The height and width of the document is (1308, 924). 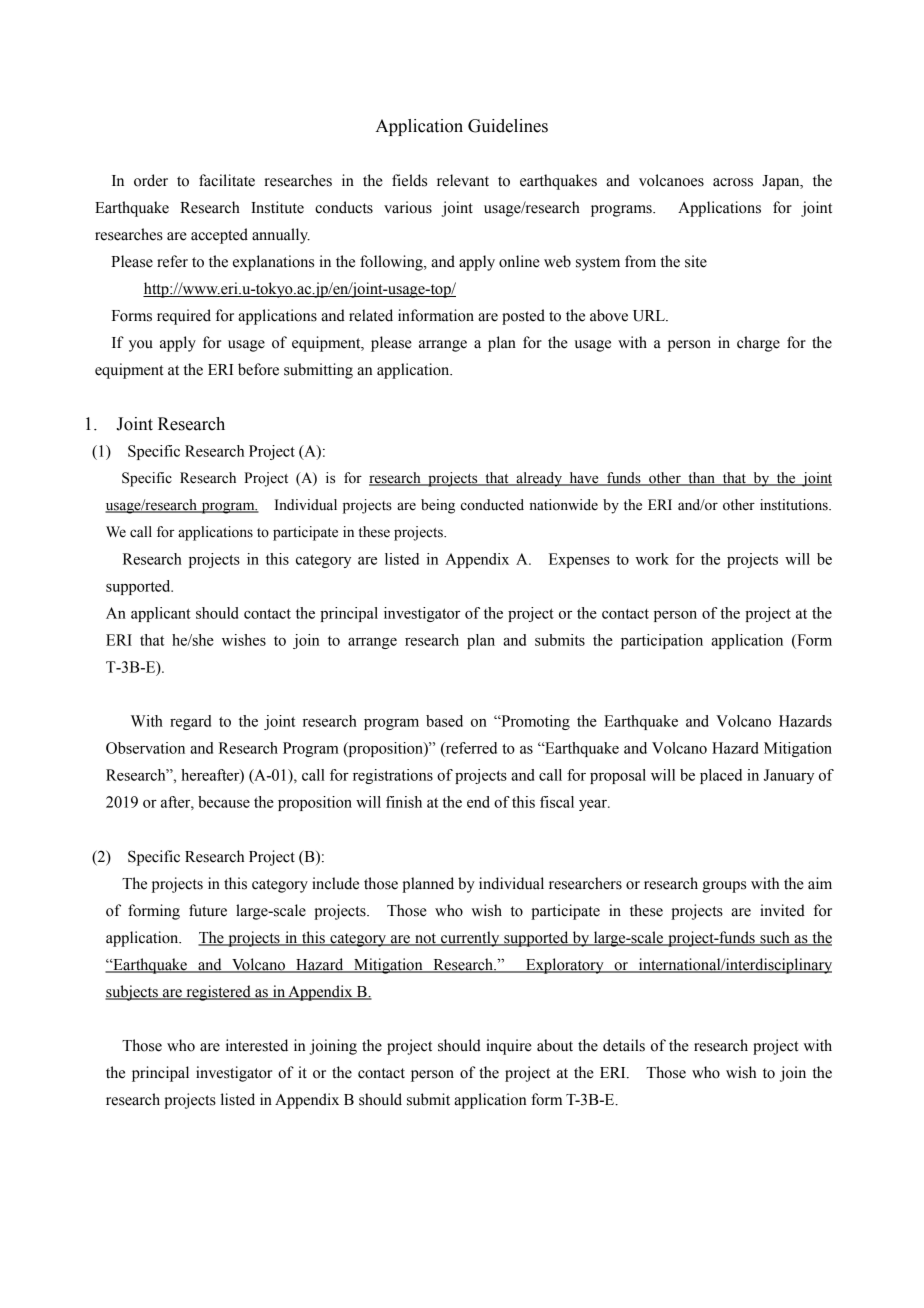 I want to click on based, so click(x=444, y=721).
